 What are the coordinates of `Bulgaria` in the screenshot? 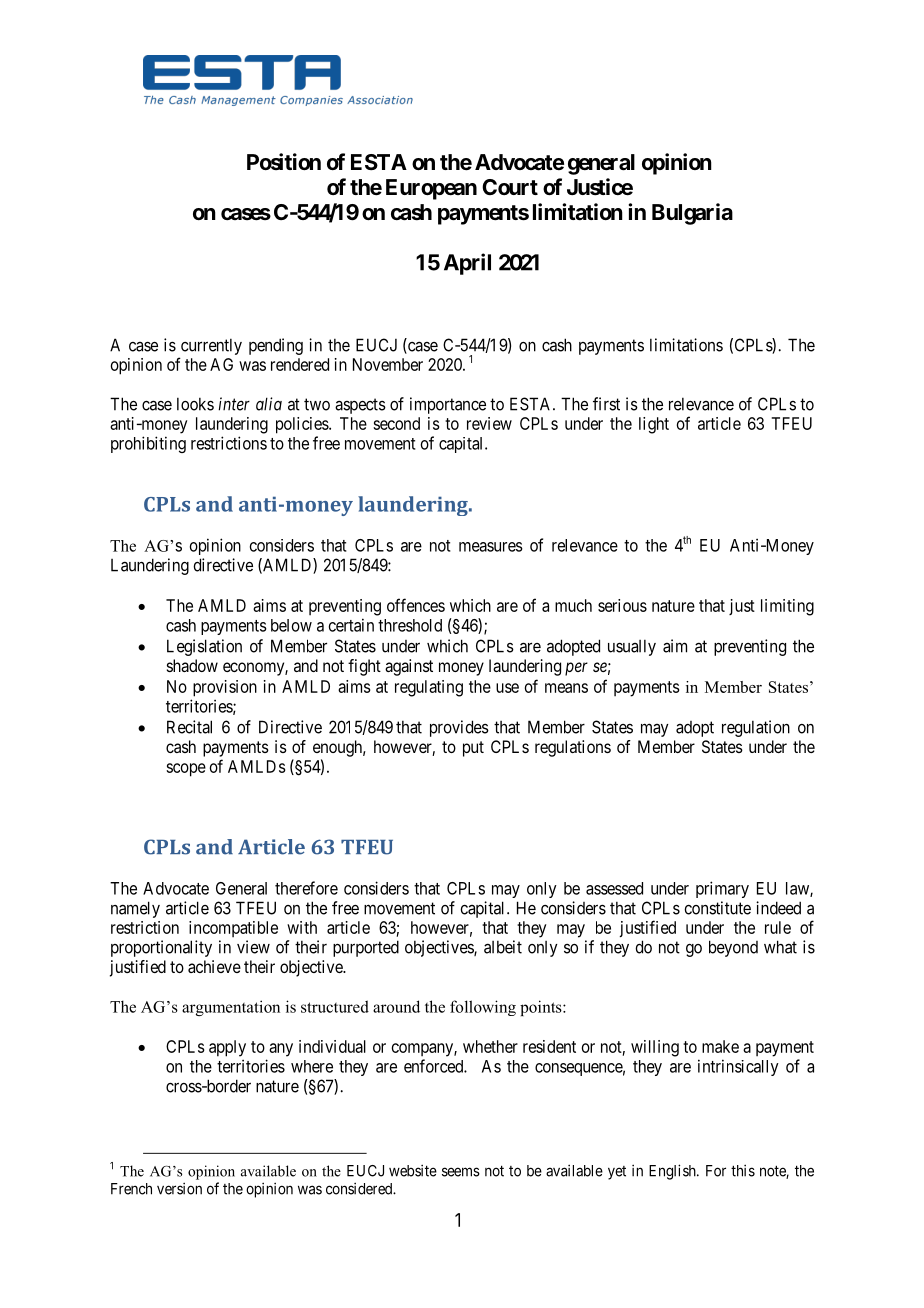 It's located at (692, 214).
